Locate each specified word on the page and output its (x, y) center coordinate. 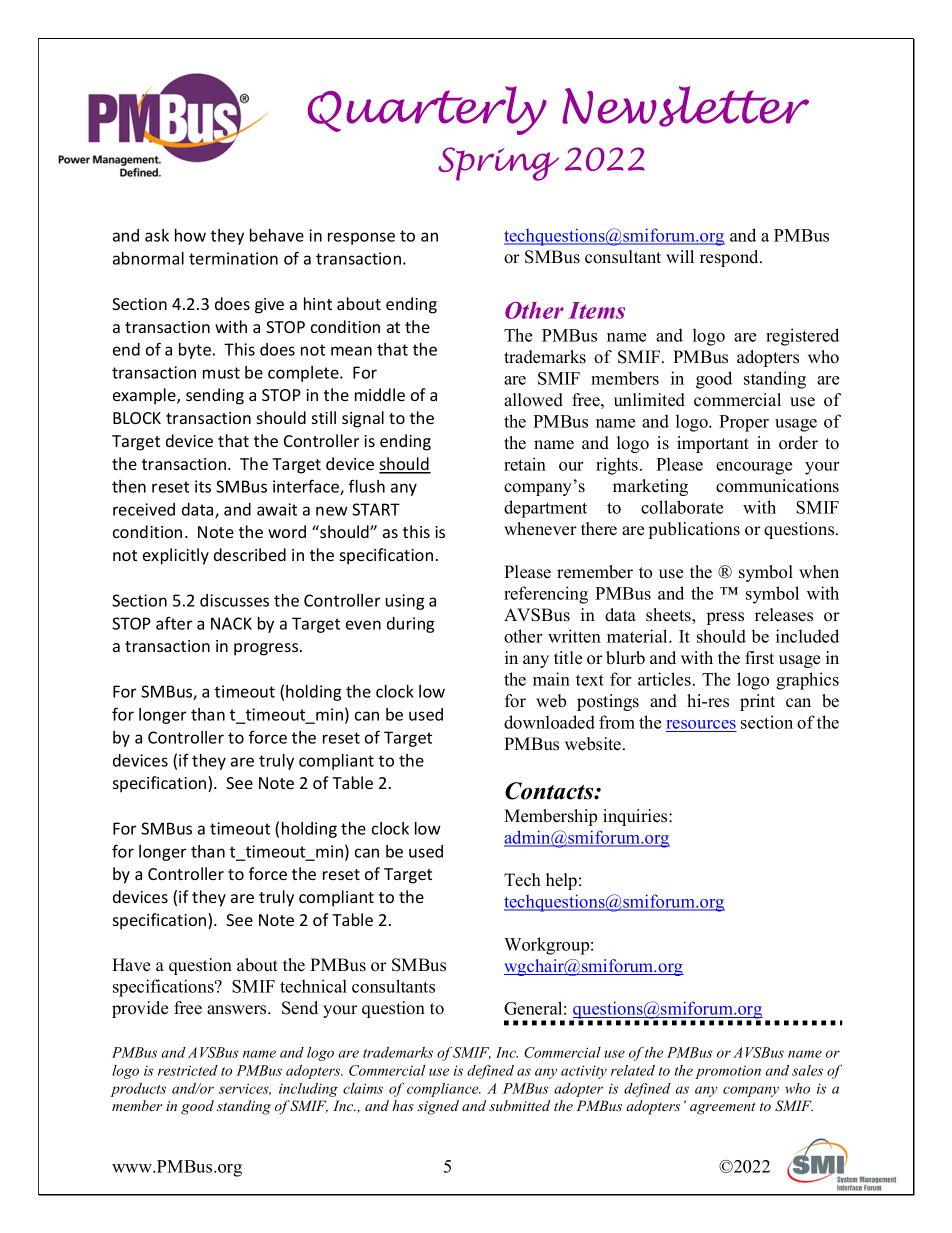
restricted (188, 1070)
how (190, 235)
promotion (728, 1072)
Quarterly (427, 110)
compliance (444, 1090)
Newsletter (685, 106)
